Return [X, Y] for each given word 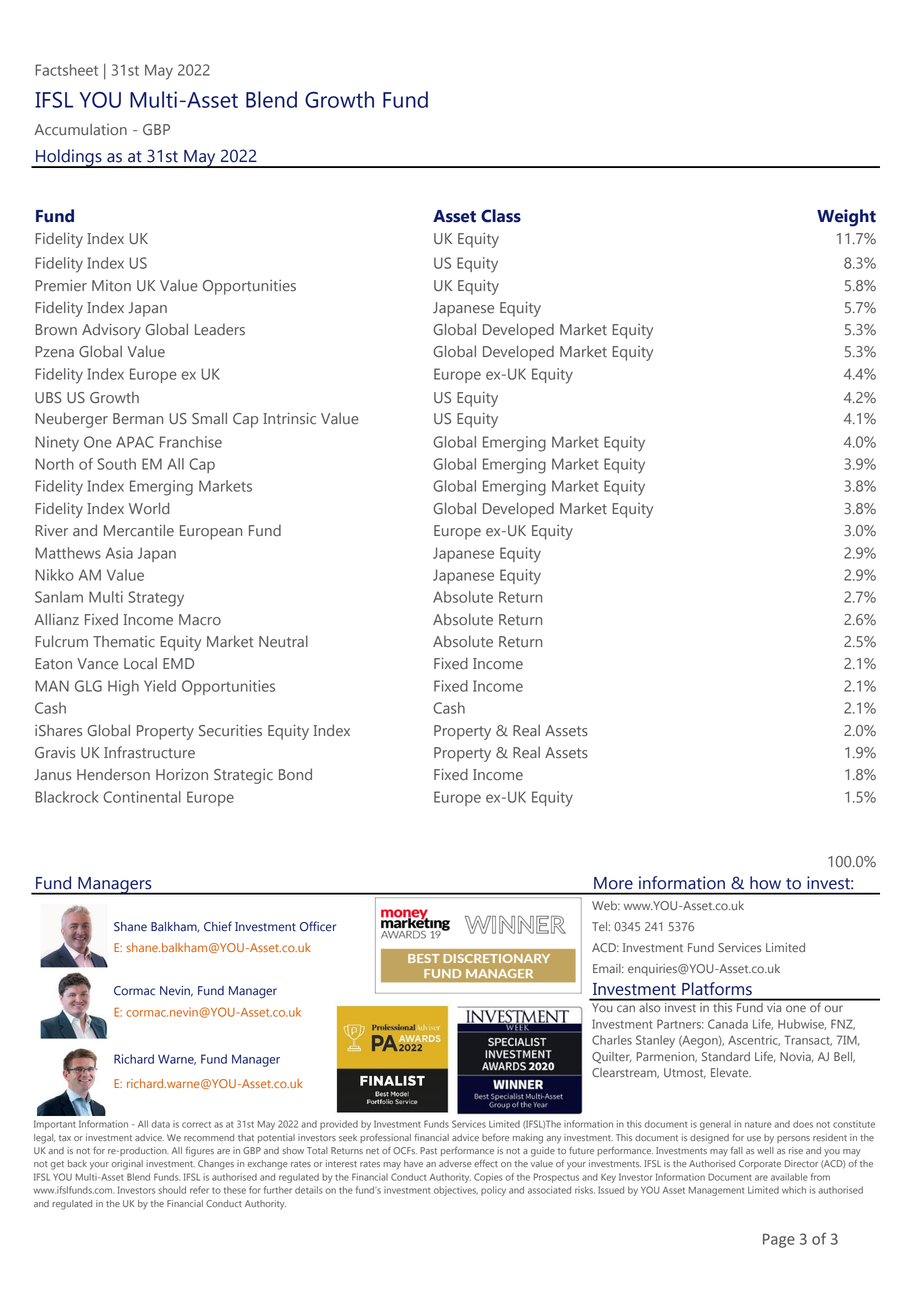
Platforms [717, 989]
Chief [218, 926]
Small [209, 418]
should [172, 1190]
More [613, 883]
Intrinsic [289, 418]
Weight [846, 218]
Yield [160, 686]
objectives [456, 1191]
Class [501, 216]
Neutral [283, 641]
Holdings [69, 158]
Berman [138, 419]
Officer [318, 926]
